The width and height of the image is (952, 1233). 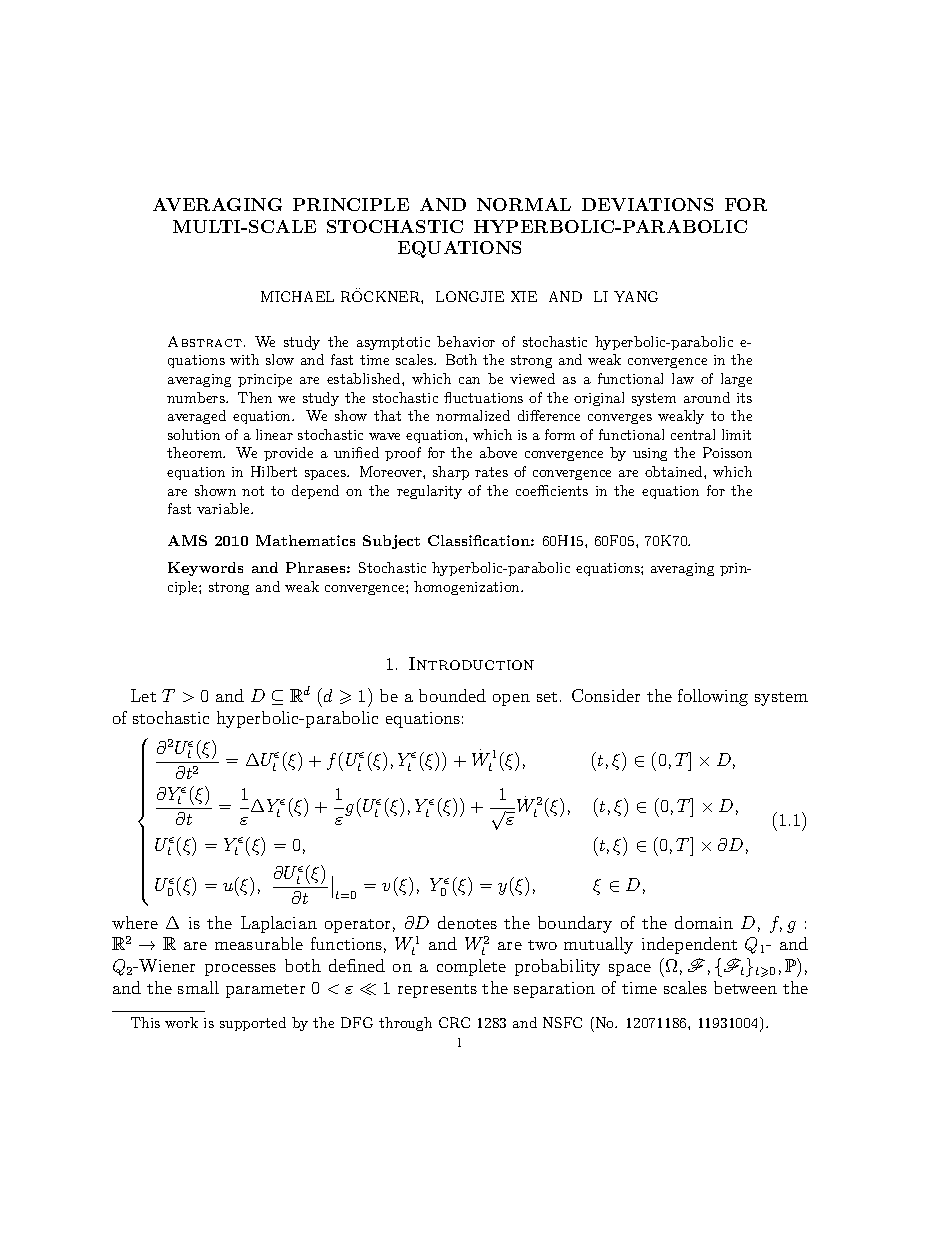 I want to click on small, so click(x=198, y=987).
